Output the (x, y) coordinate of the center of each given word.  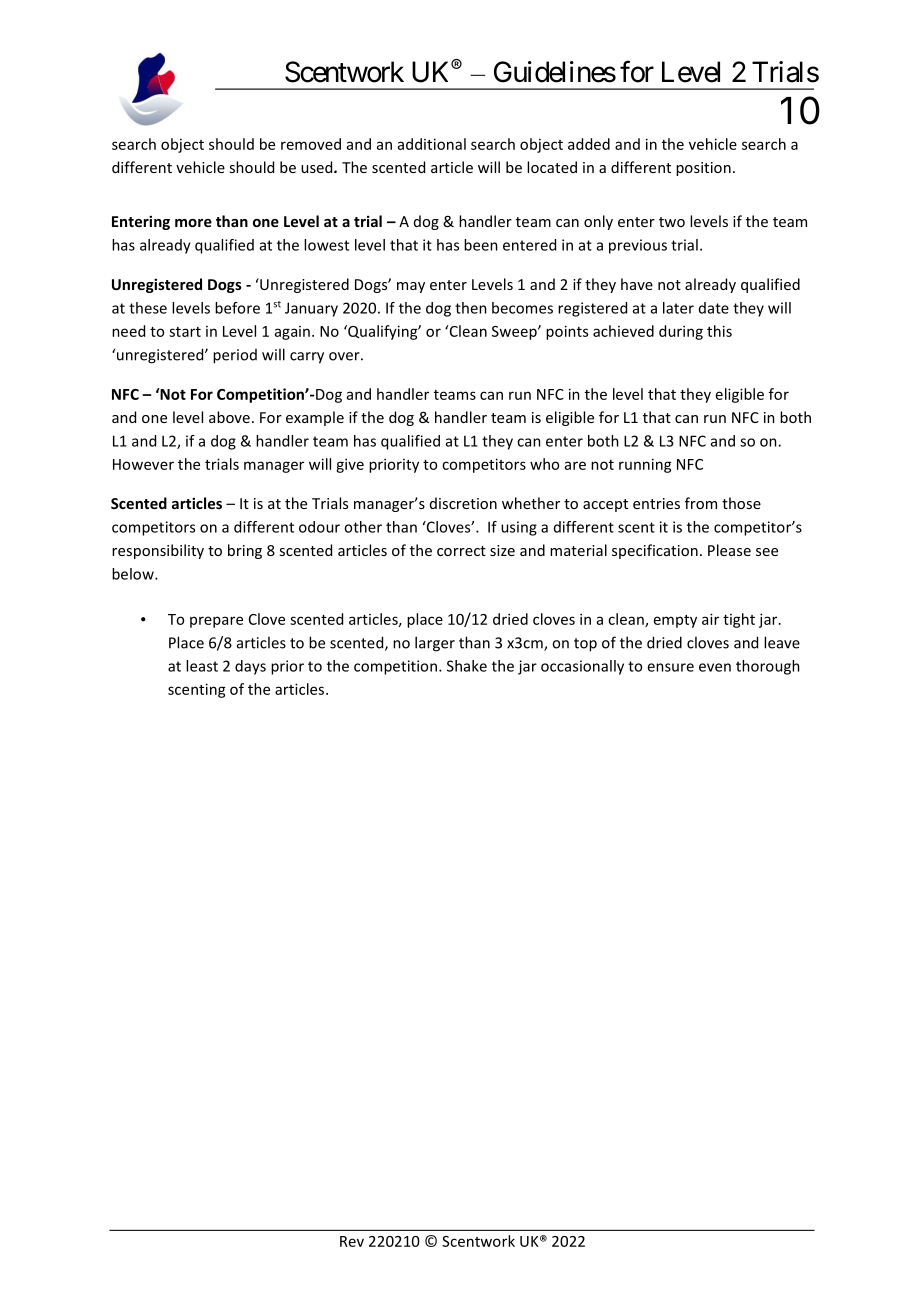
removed (311, 144)
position (703, 169)
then (471, 308)
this (719, 331)
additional (432, 144)
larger (435, 644)
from (701, 503)
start (185, 332)
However (143, 464)
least (202, 666)
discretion (463, 503)
